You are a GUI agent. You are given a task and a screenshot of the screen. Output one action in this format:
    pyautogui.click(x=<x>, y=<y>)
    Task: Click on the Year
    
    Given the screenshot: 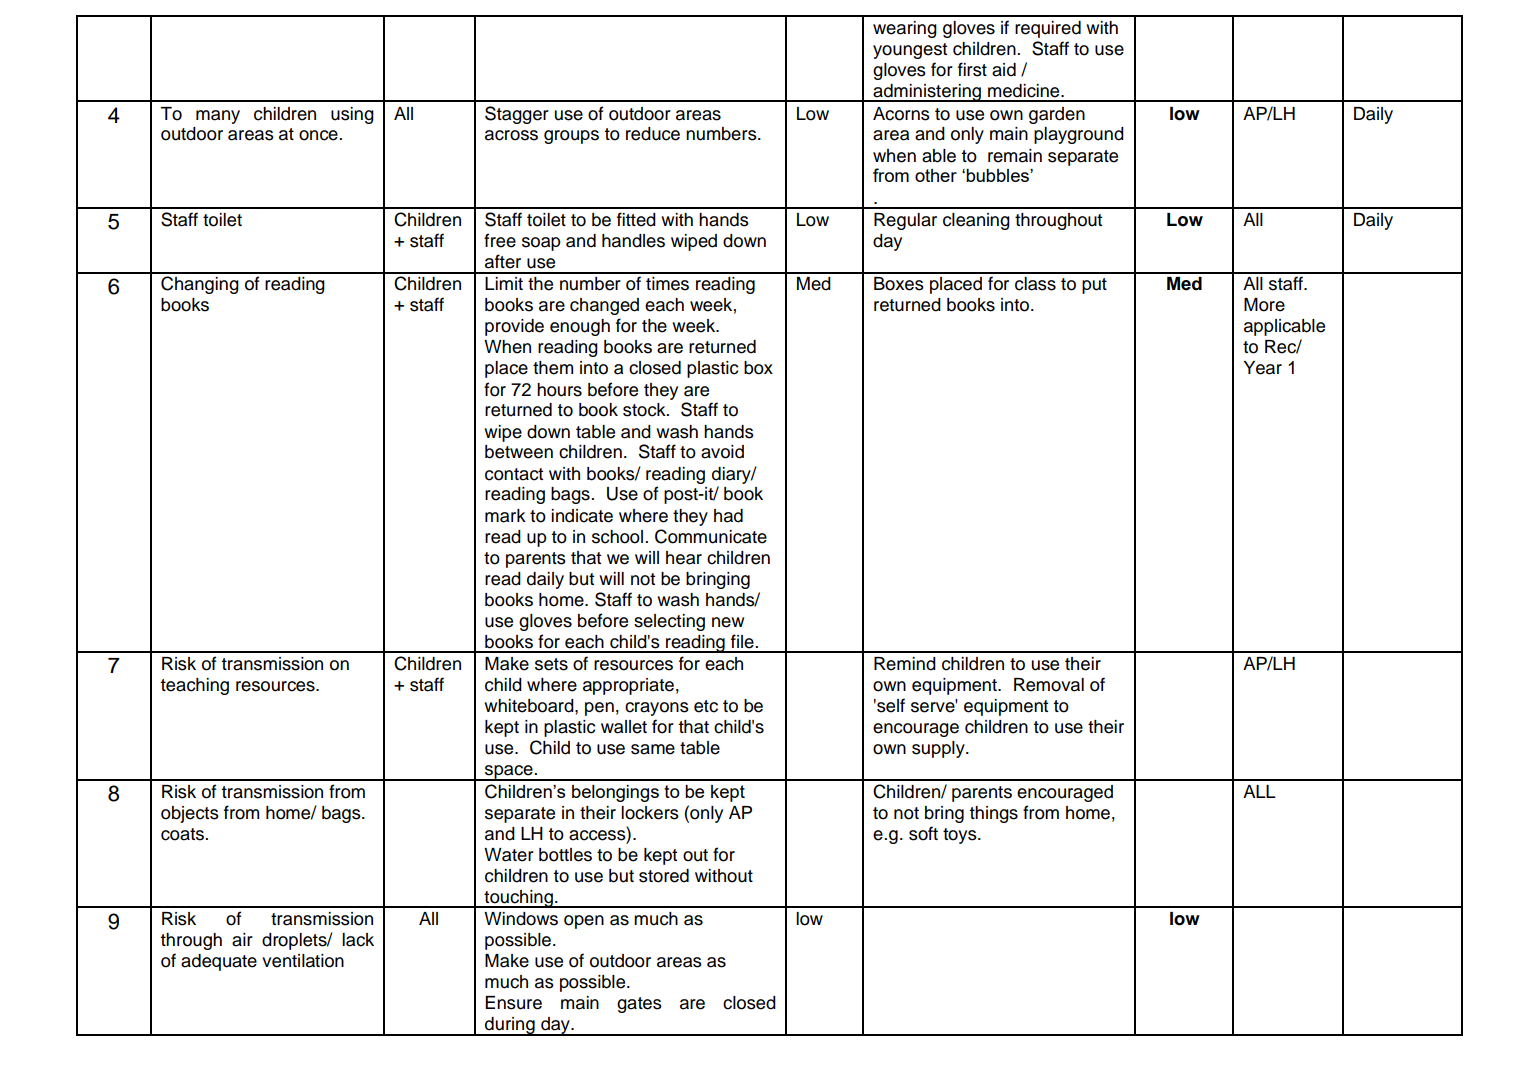 What is the action you would take?
    pyautogui.click(x=1263, y=368)
